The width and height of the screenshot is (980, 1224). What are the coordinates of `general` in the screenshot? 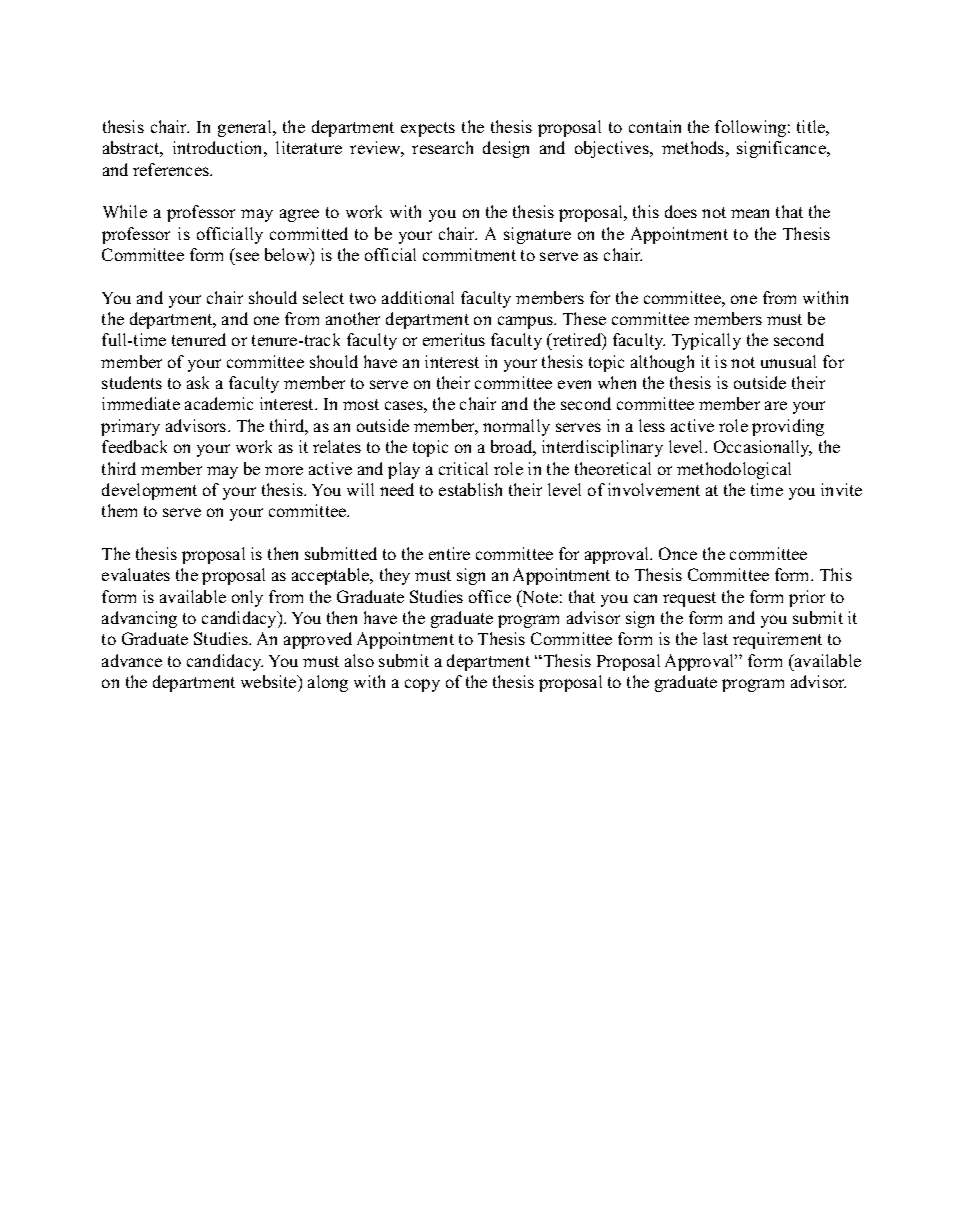 It's located at (246, 128).
